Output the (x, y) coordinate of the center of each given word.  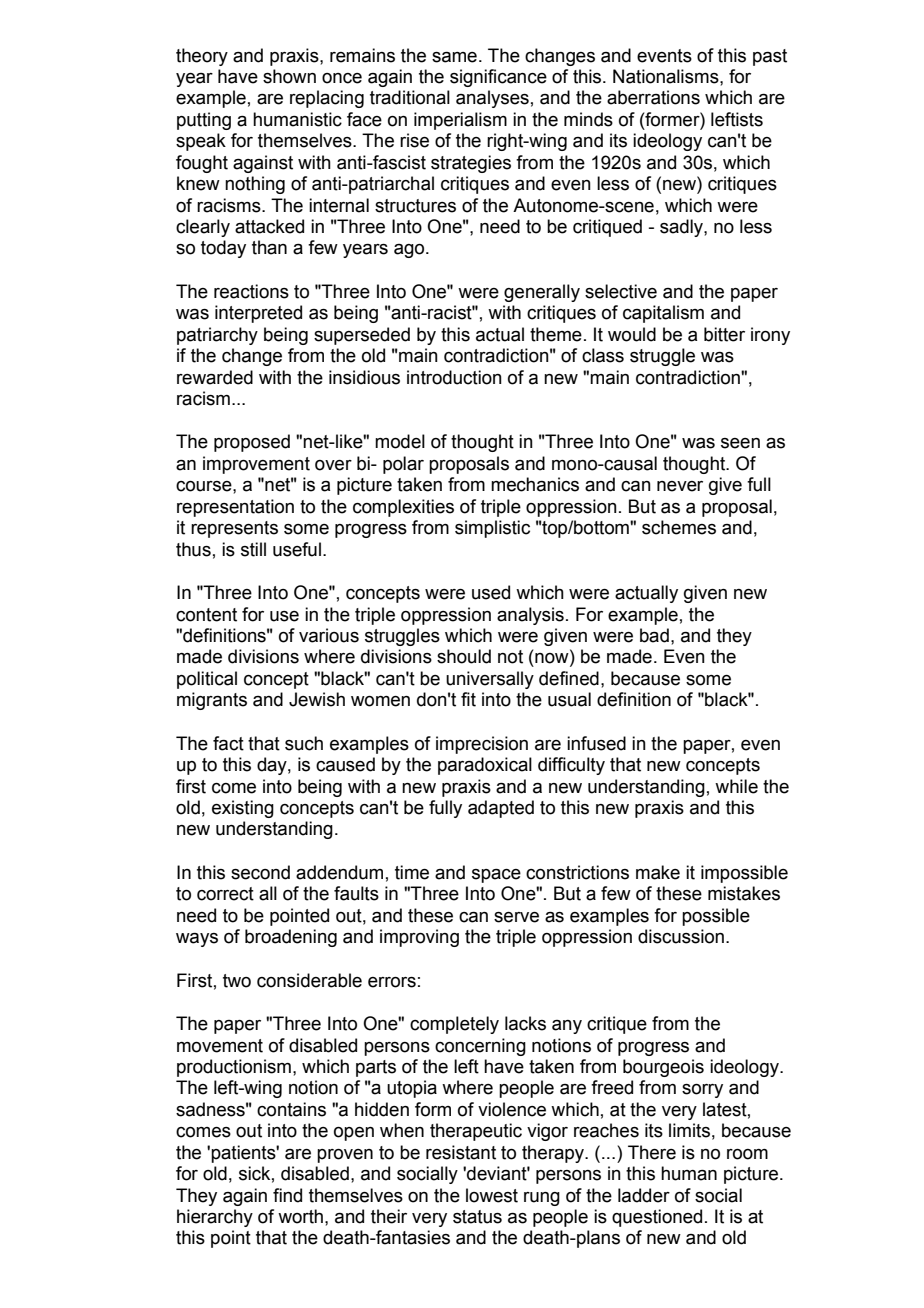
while (736, 786)
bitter (724, 334)
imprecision (482, 745)
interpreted (258, 314)
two (237, 981)
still (253, 549)
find (287, 1195)
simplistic (492, 529)
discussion (681, 936)
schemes (679, 527)
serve (516, 917)
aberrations (653, 97)
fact (228, 743)
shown (289, 76)
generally (542, 293)
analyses (492, 99)
